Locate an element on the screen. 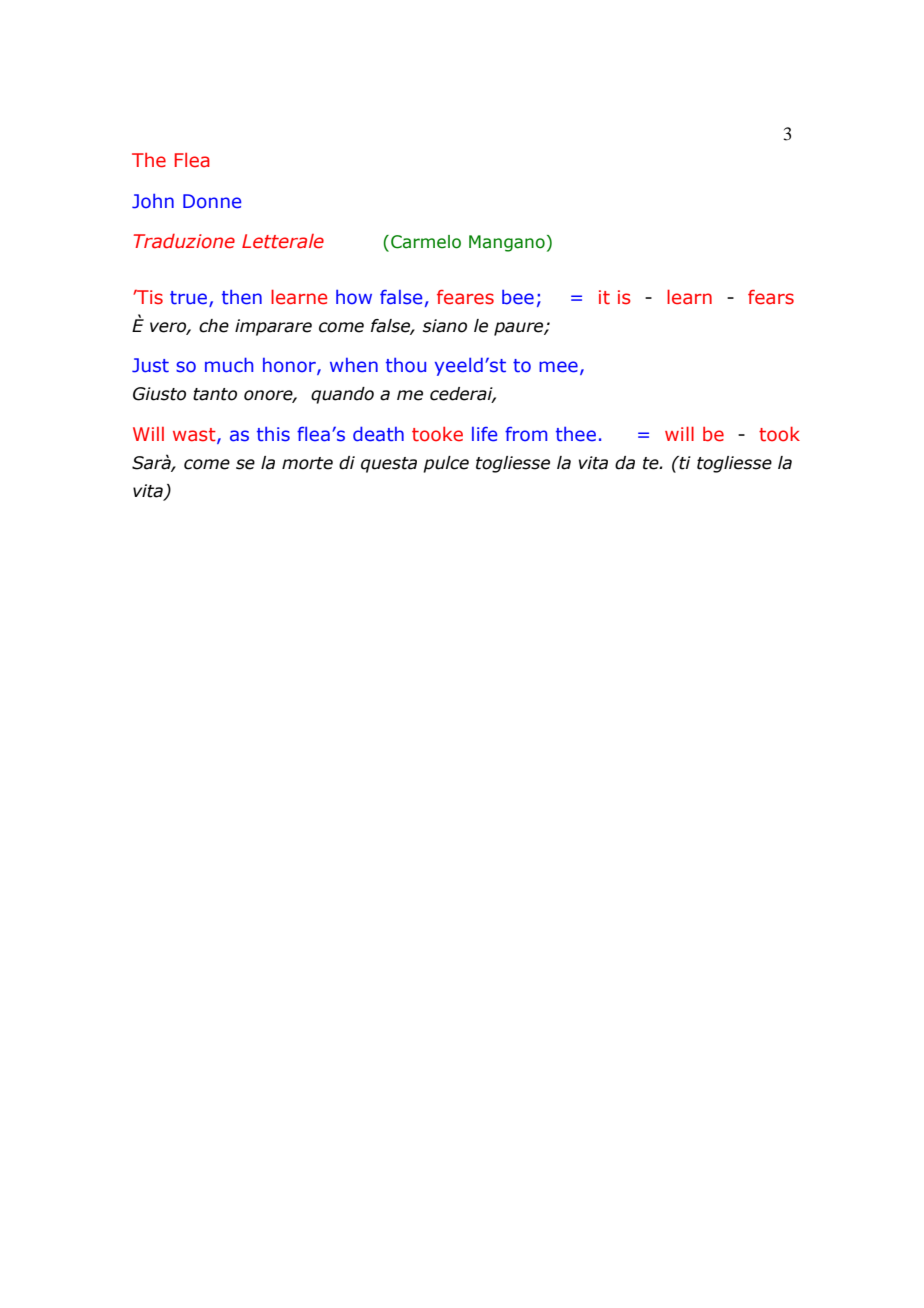  then is located at coordinates (242, 297).
